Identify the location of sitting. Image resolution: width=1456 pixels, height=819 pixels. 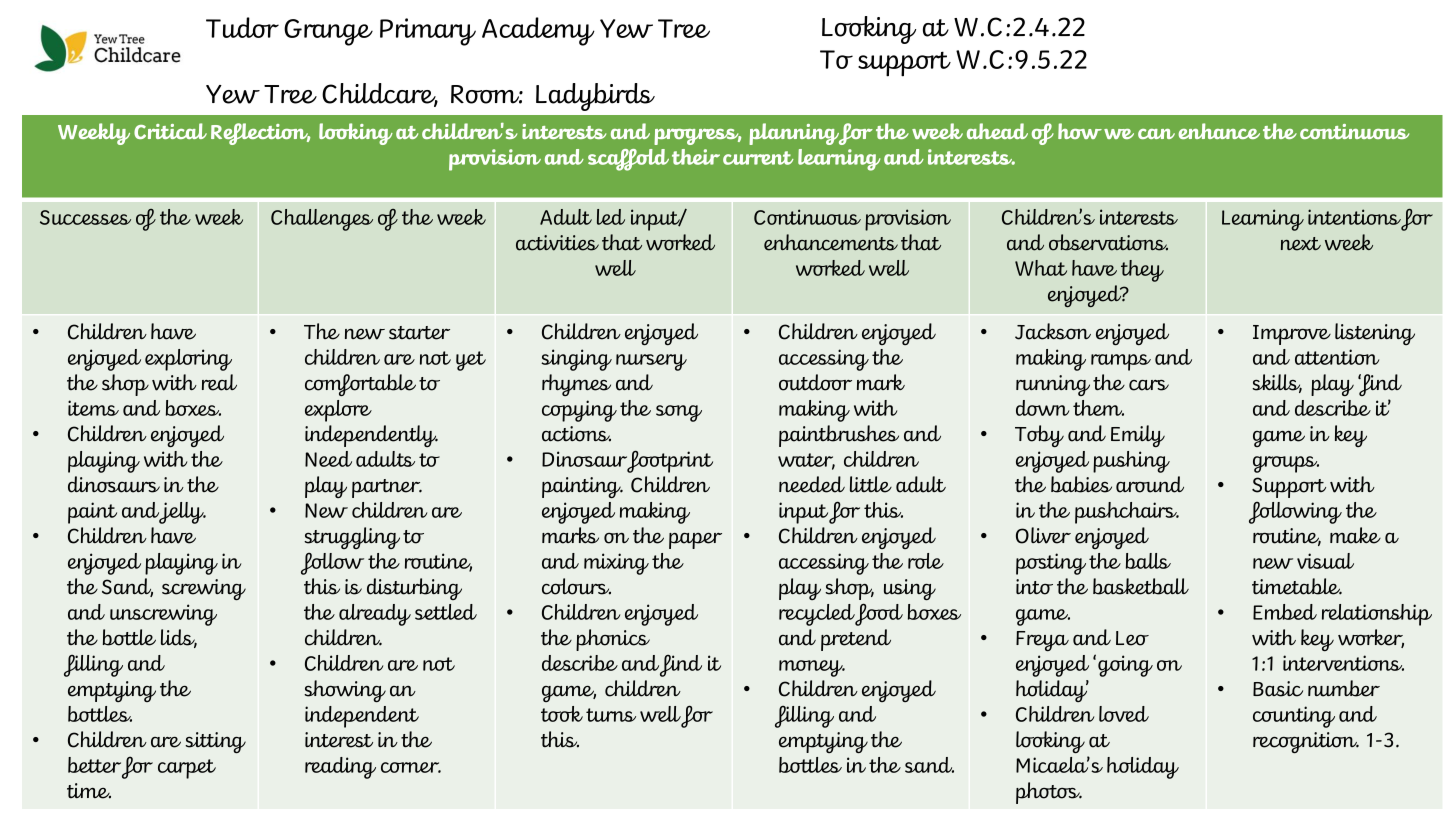
(215, 742).
